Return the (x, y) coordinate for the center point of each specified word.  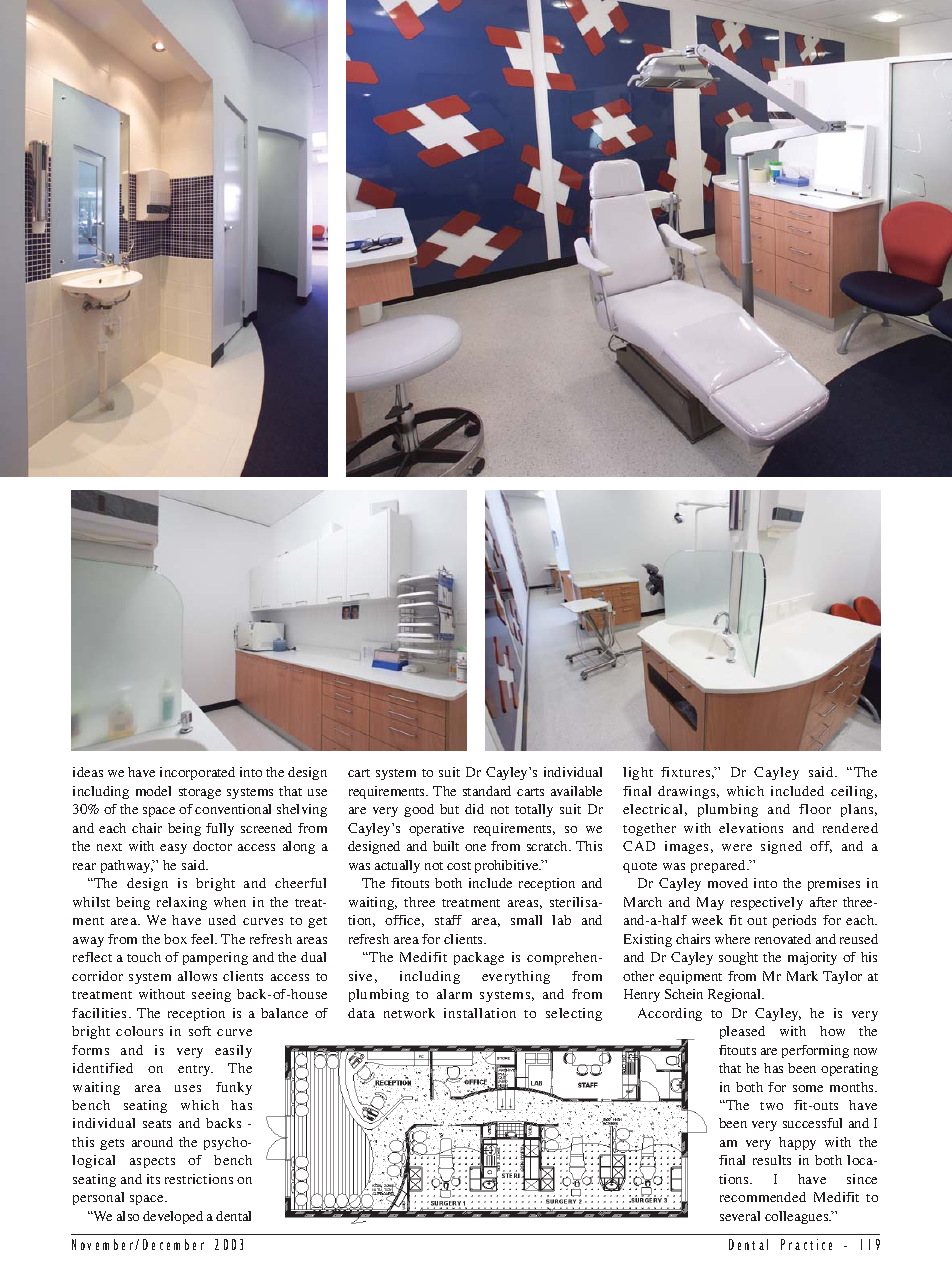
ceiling (854, 792)
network (409, 1013)
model (153, 791)
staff (448, 920)
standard (487, 791)
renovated (783, 939)
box (175, 939)
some (808, 1088)
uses (188, 1088)
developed (173, 1217)
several (740, 1216)
